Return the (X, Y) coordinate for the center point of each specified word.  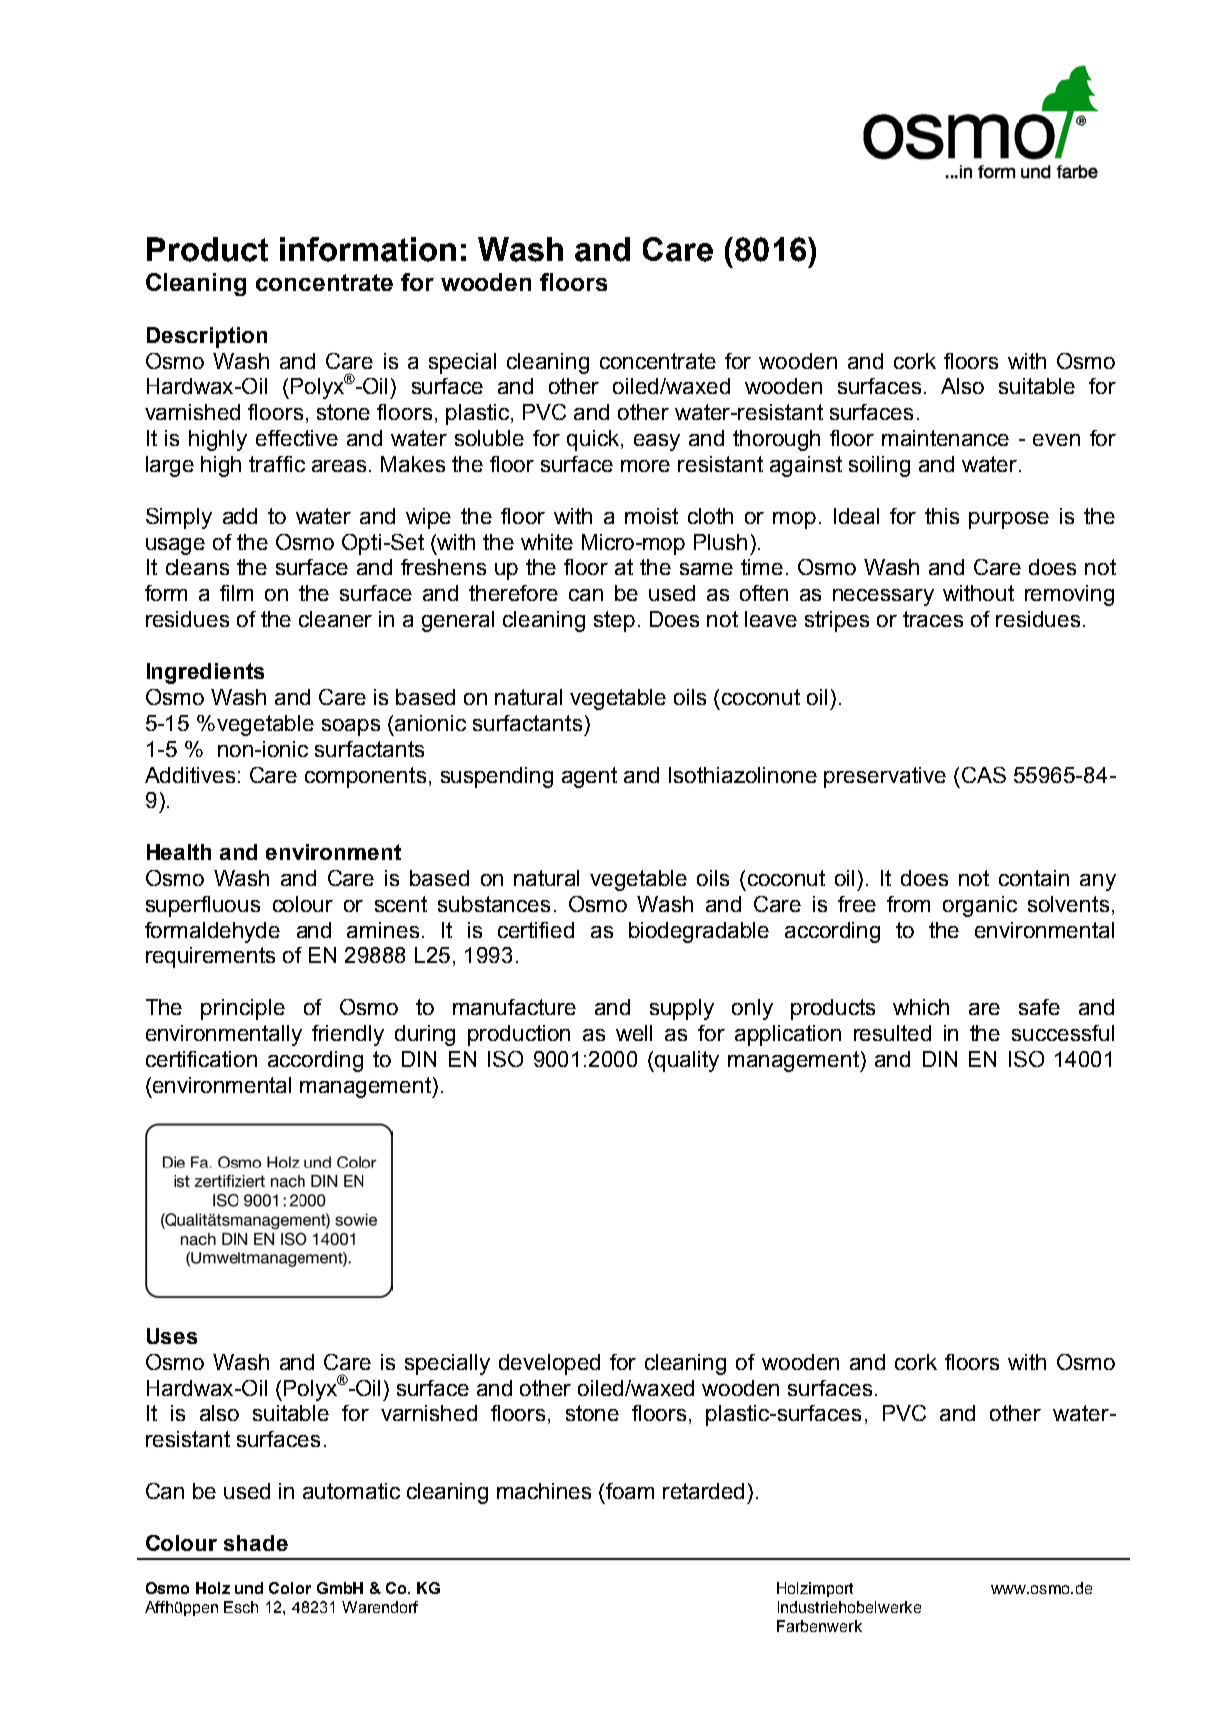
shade (256, 1543)
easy (657, 442)
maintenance (945, 438)
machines (544, 1491)
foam (630, 1491)
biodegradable (699, 932)
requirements (210, 957)
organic (980, 906)
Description (207, 337)
